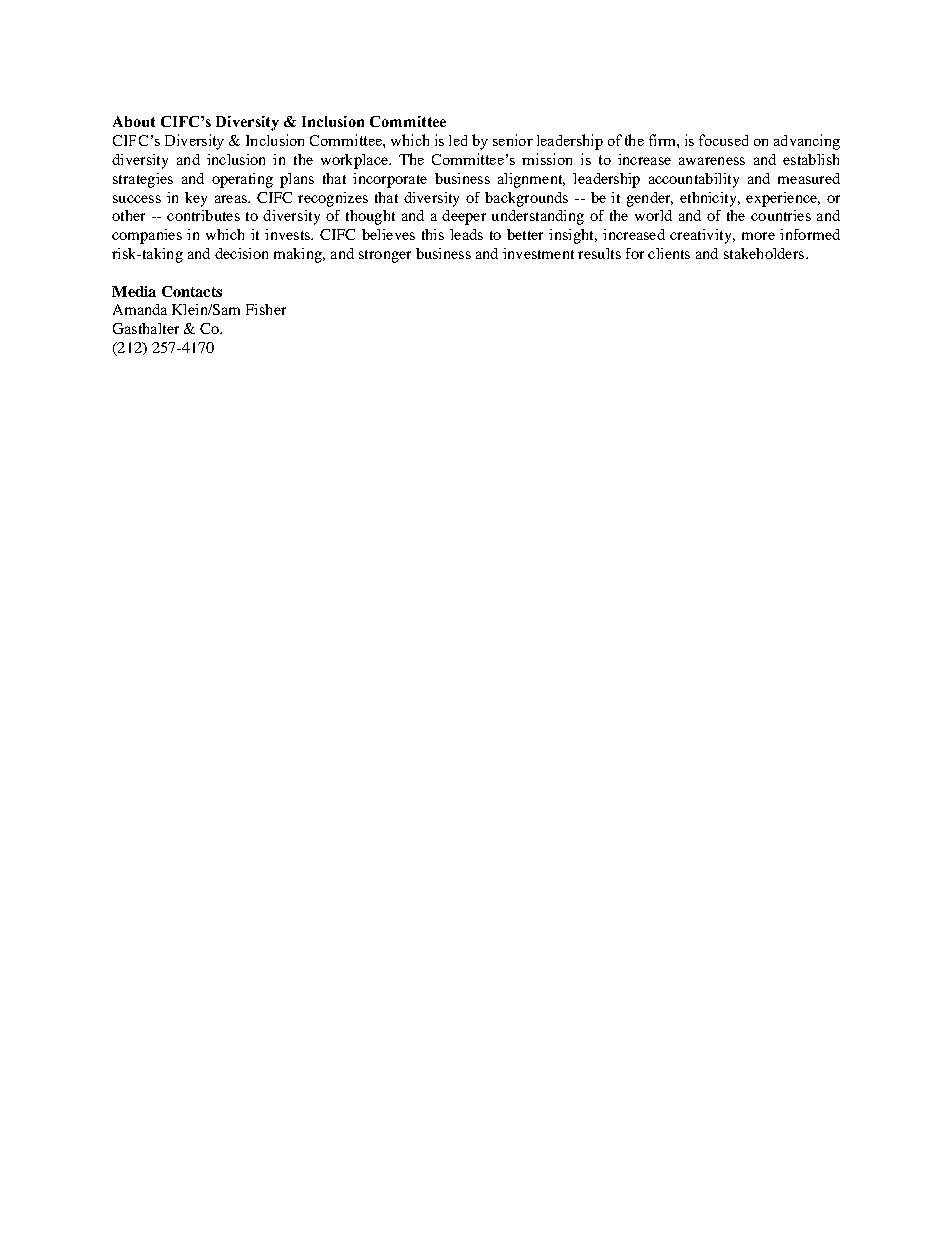 The width and height of the screenshot is (952, 1233). Describe the element at coordinates (134, 121) in the screenshot. I see `About` at that location.
